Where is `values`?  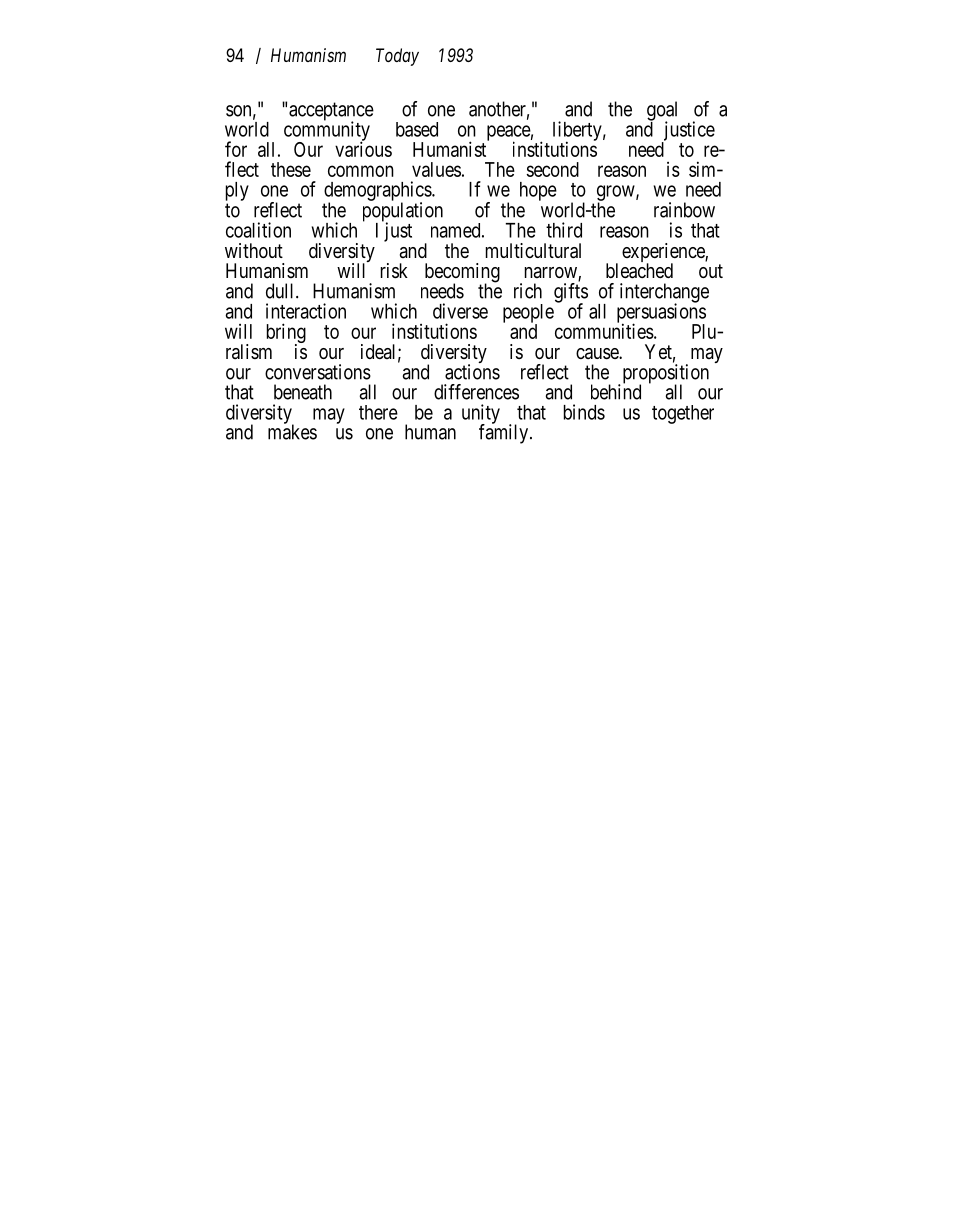 values is located at coordinates (436, 169).
